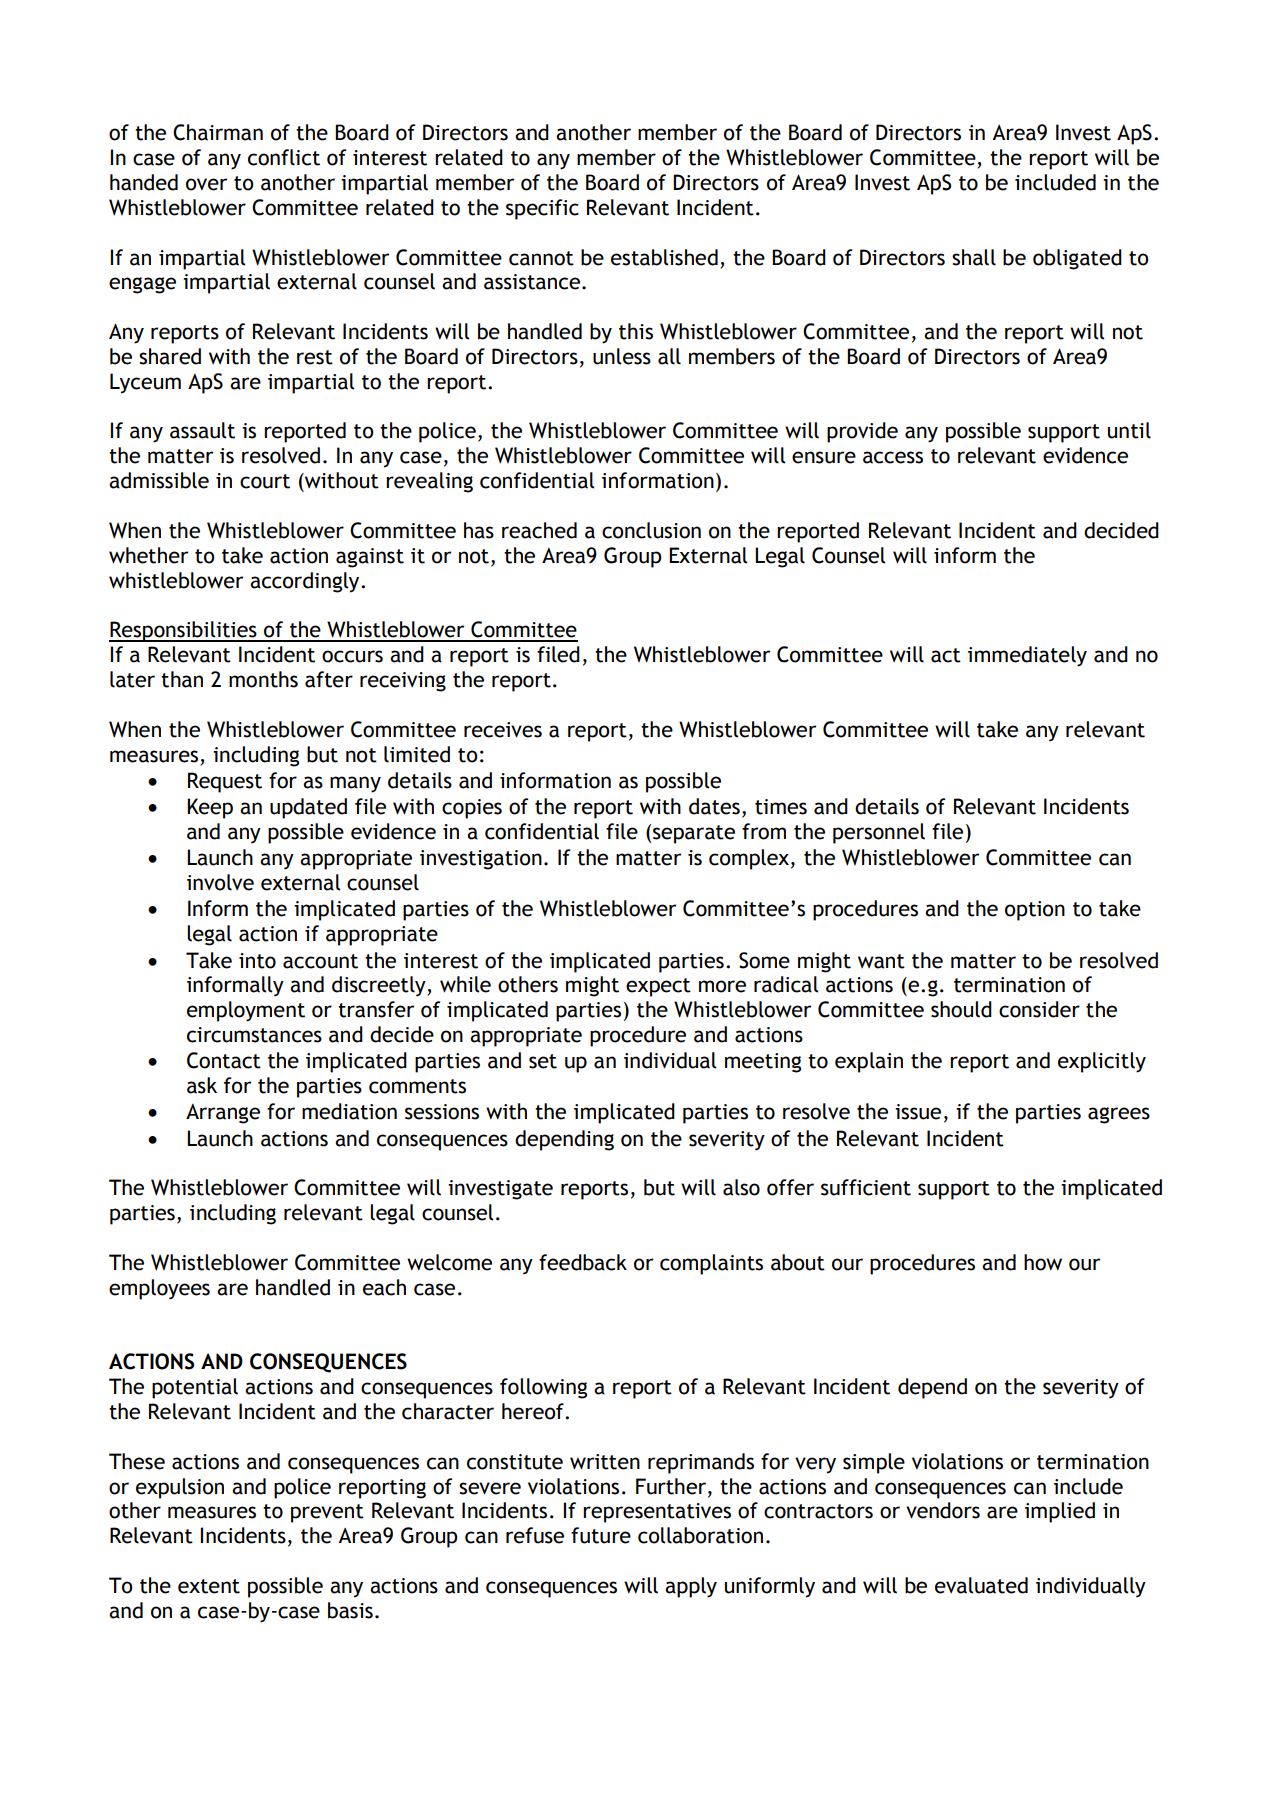 The image size is (1274, 1802). Describe the element at coordinates (209, 1586) in the screenshot. I see `extent` at that location.
